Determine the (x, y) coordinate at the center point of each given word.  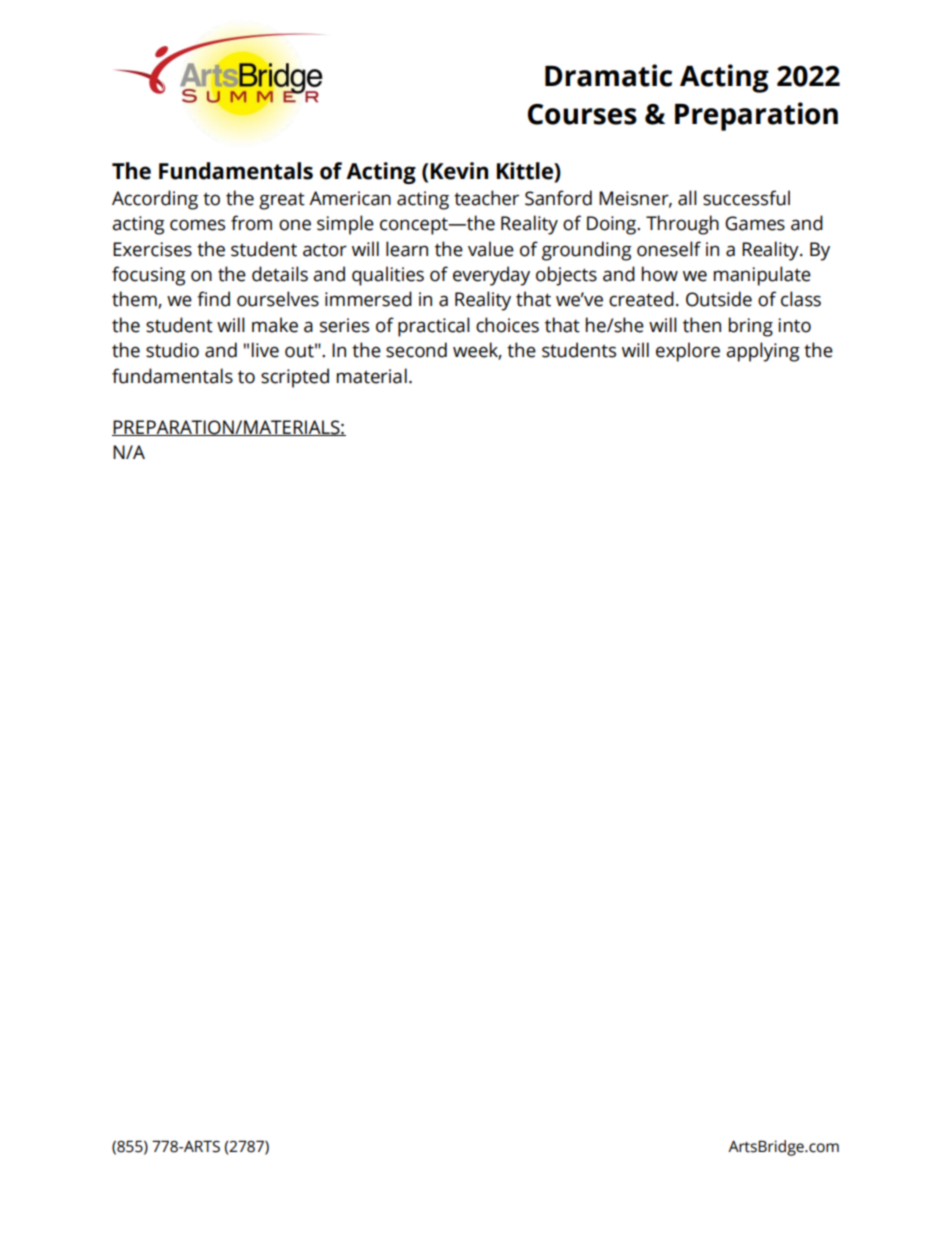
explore (688, 352)
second (416, 350)
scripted (295, 378)
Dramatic (608, 75)
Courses (582, 114)
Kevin (459, 171)
